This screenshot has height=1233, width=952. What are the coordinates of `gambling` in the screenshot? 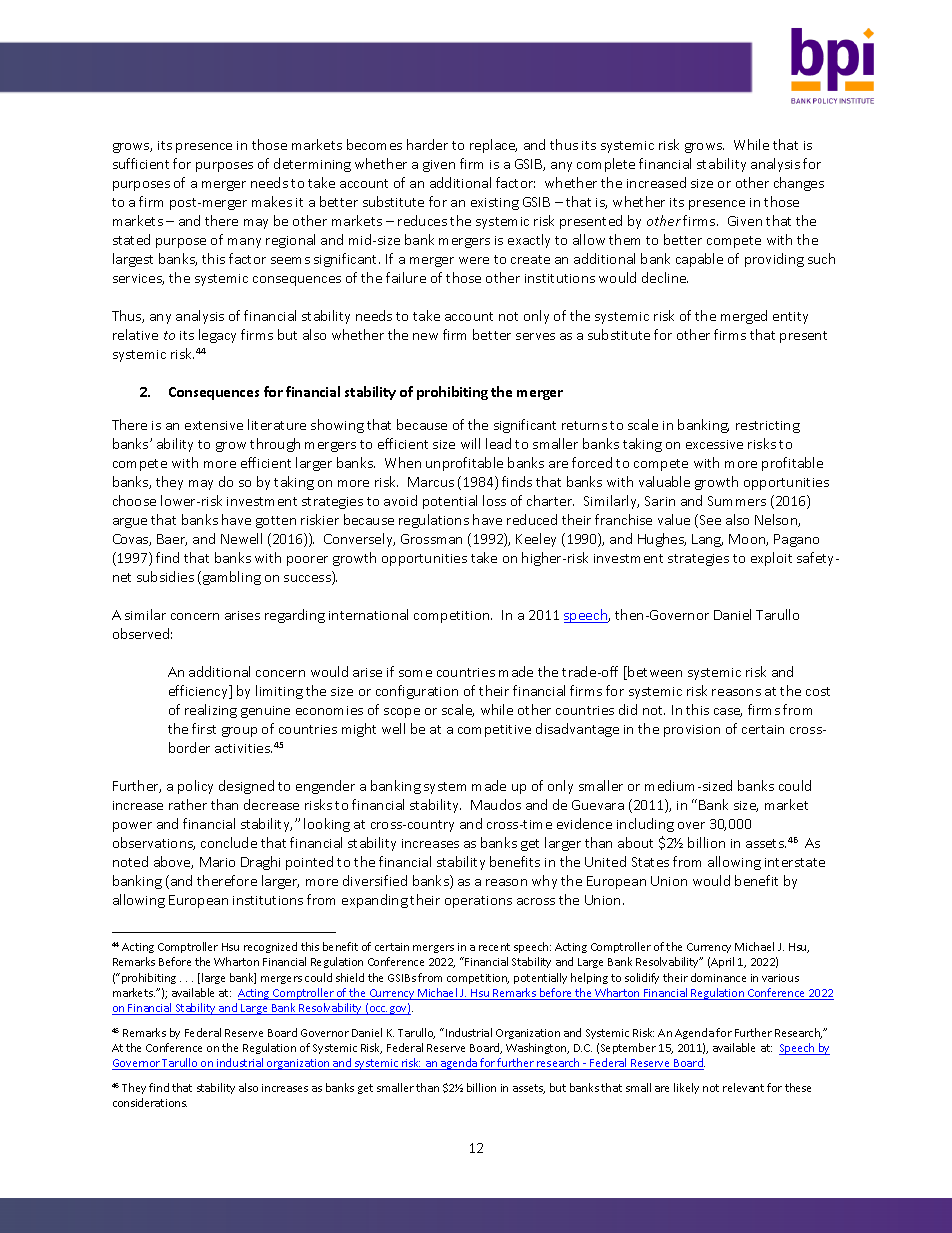 It's located at (232, 578).
